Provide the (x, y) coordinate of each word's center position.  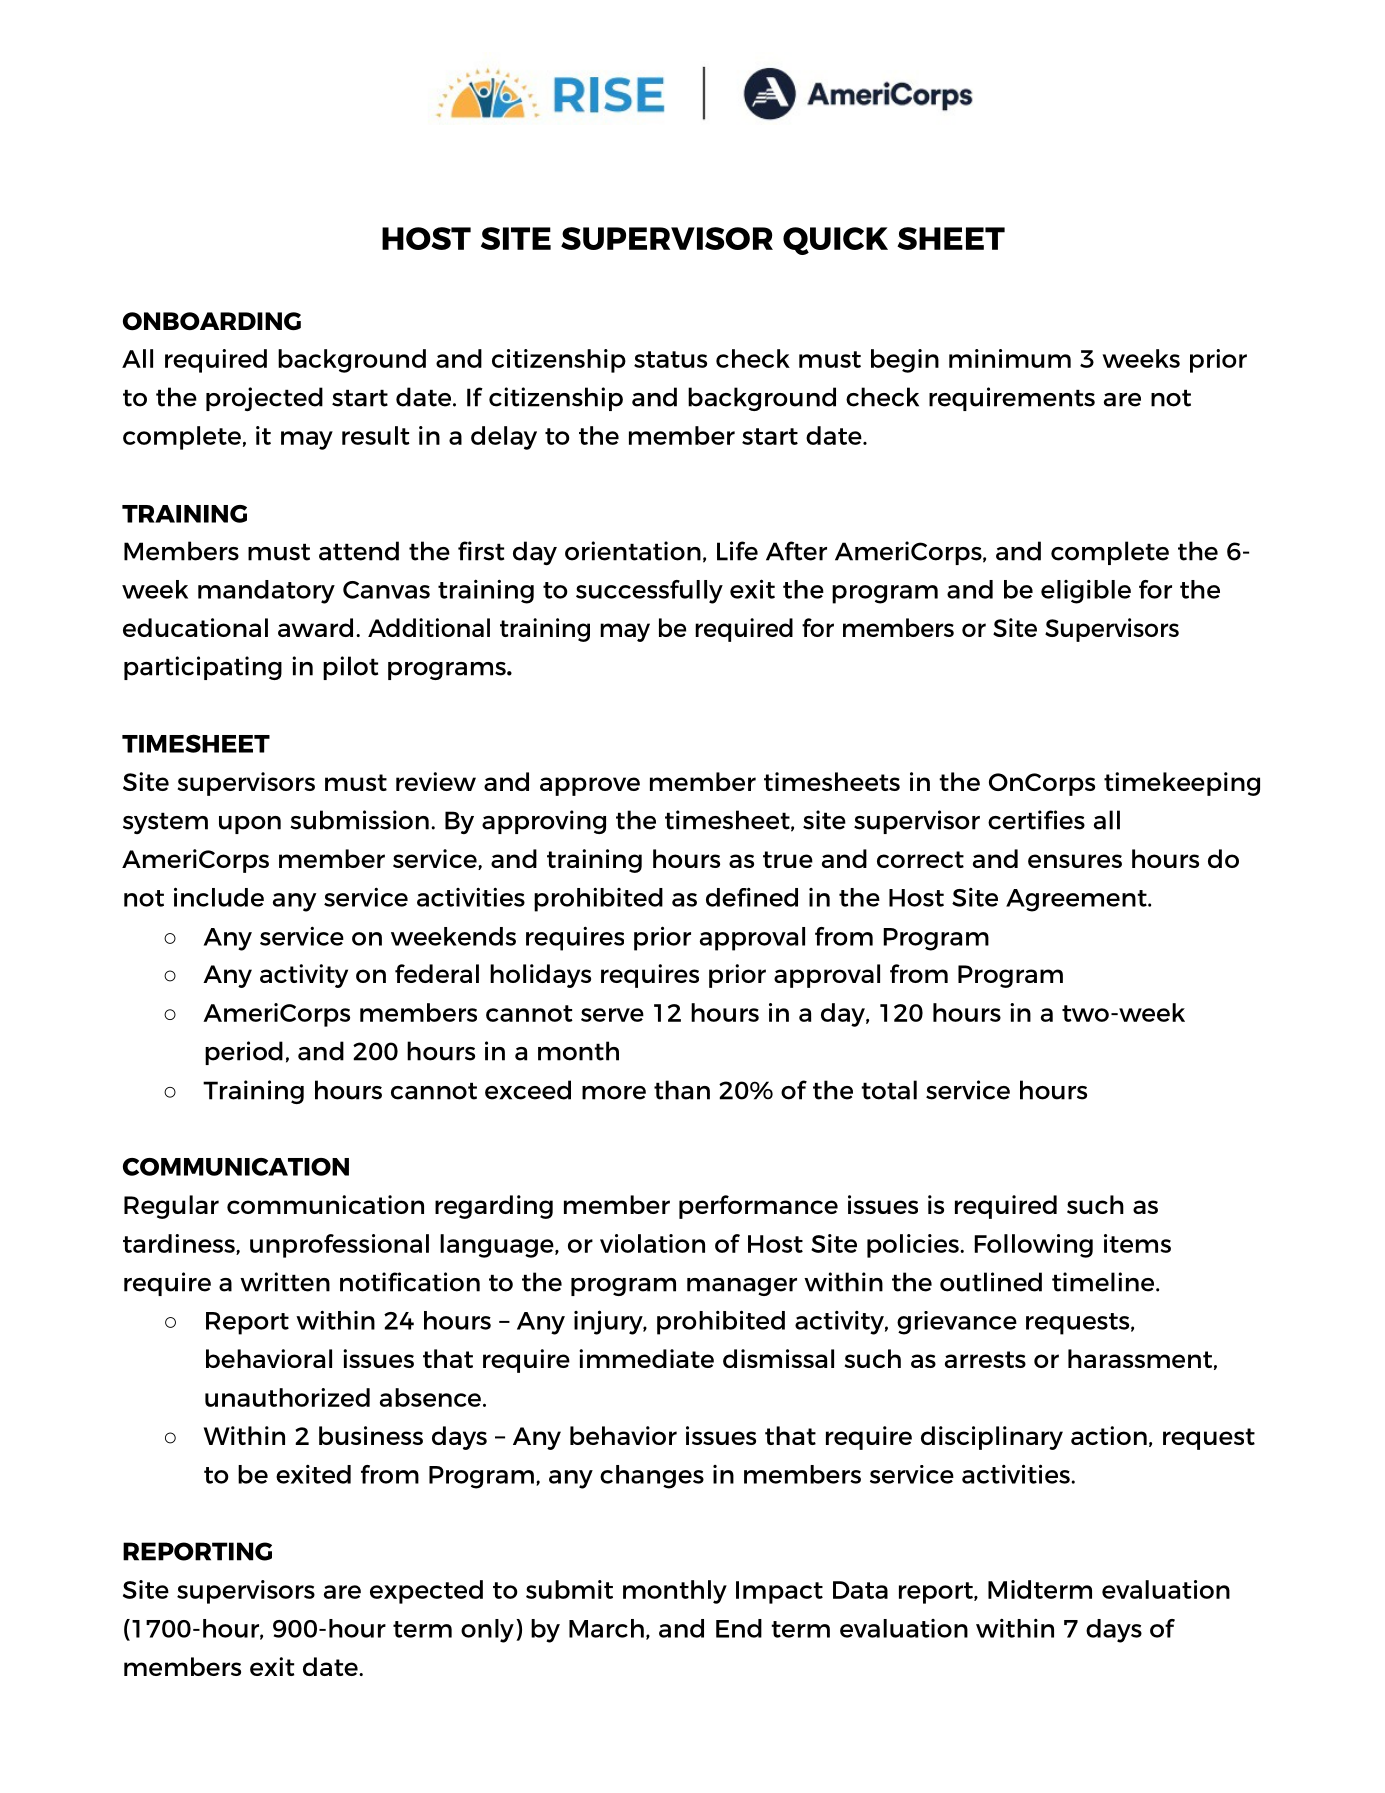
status (670, 359)
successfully (649, 592)
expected (426, 1592)
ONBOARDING (212, 321)
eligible (1086, 592)
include (219, 897)
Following (1033, 1246)
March (606, 1628)
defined (752, 897)
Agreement (1077, 900)
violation (652, 1243)
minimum (1010, 358)
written (285, 1282)
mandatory (266, 592)
